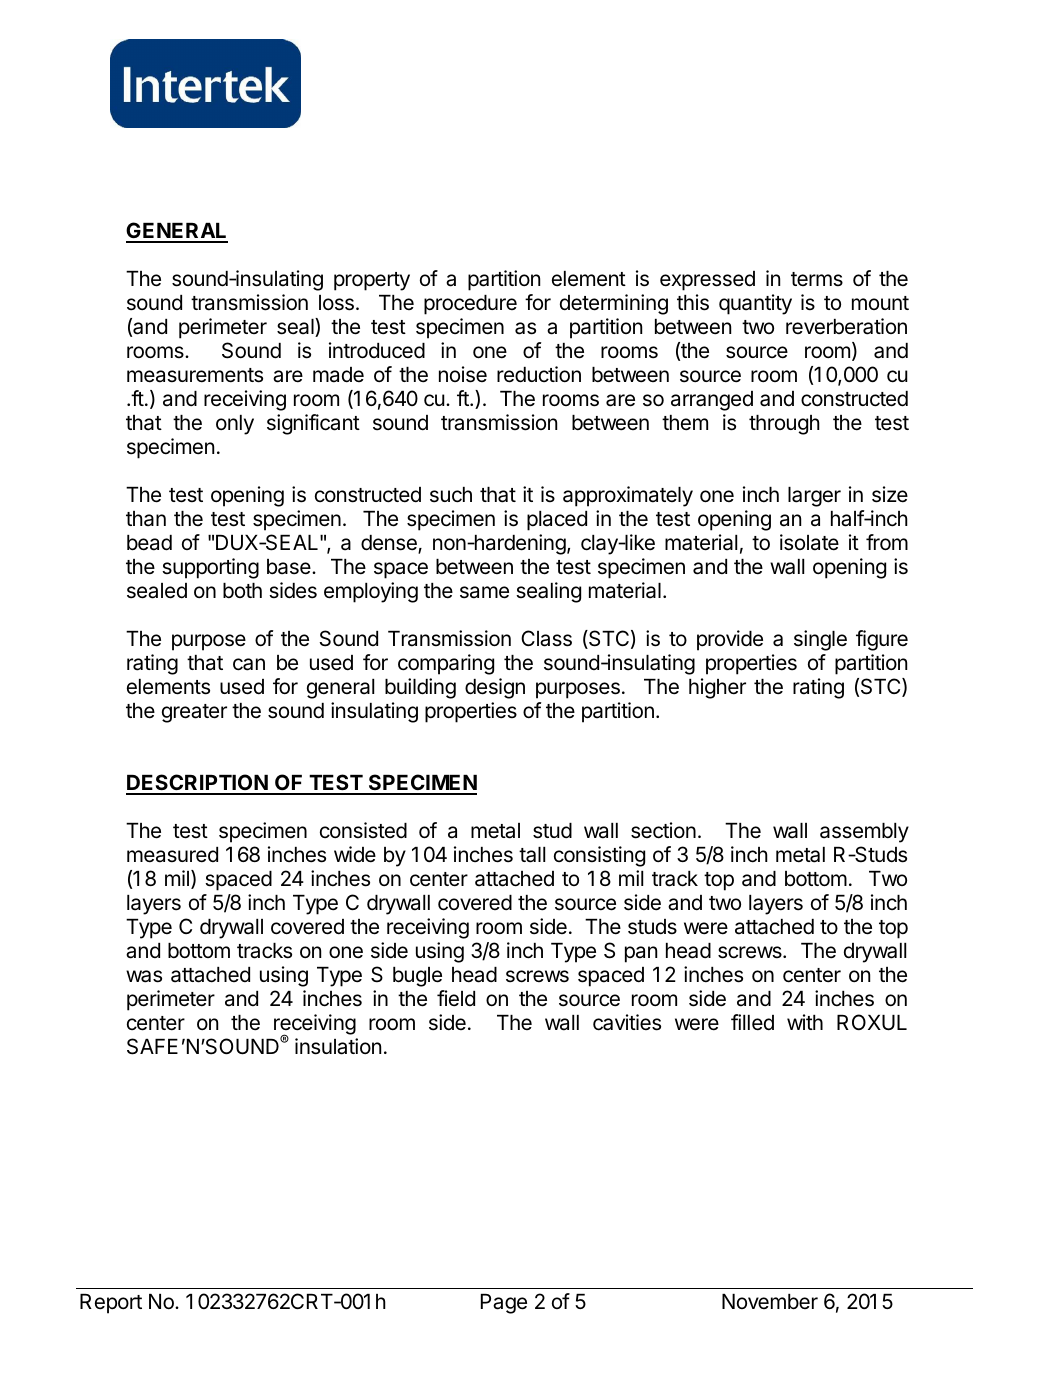 This page has height=1377, width=1064. I want to click on Page, so click(504, 1304).
